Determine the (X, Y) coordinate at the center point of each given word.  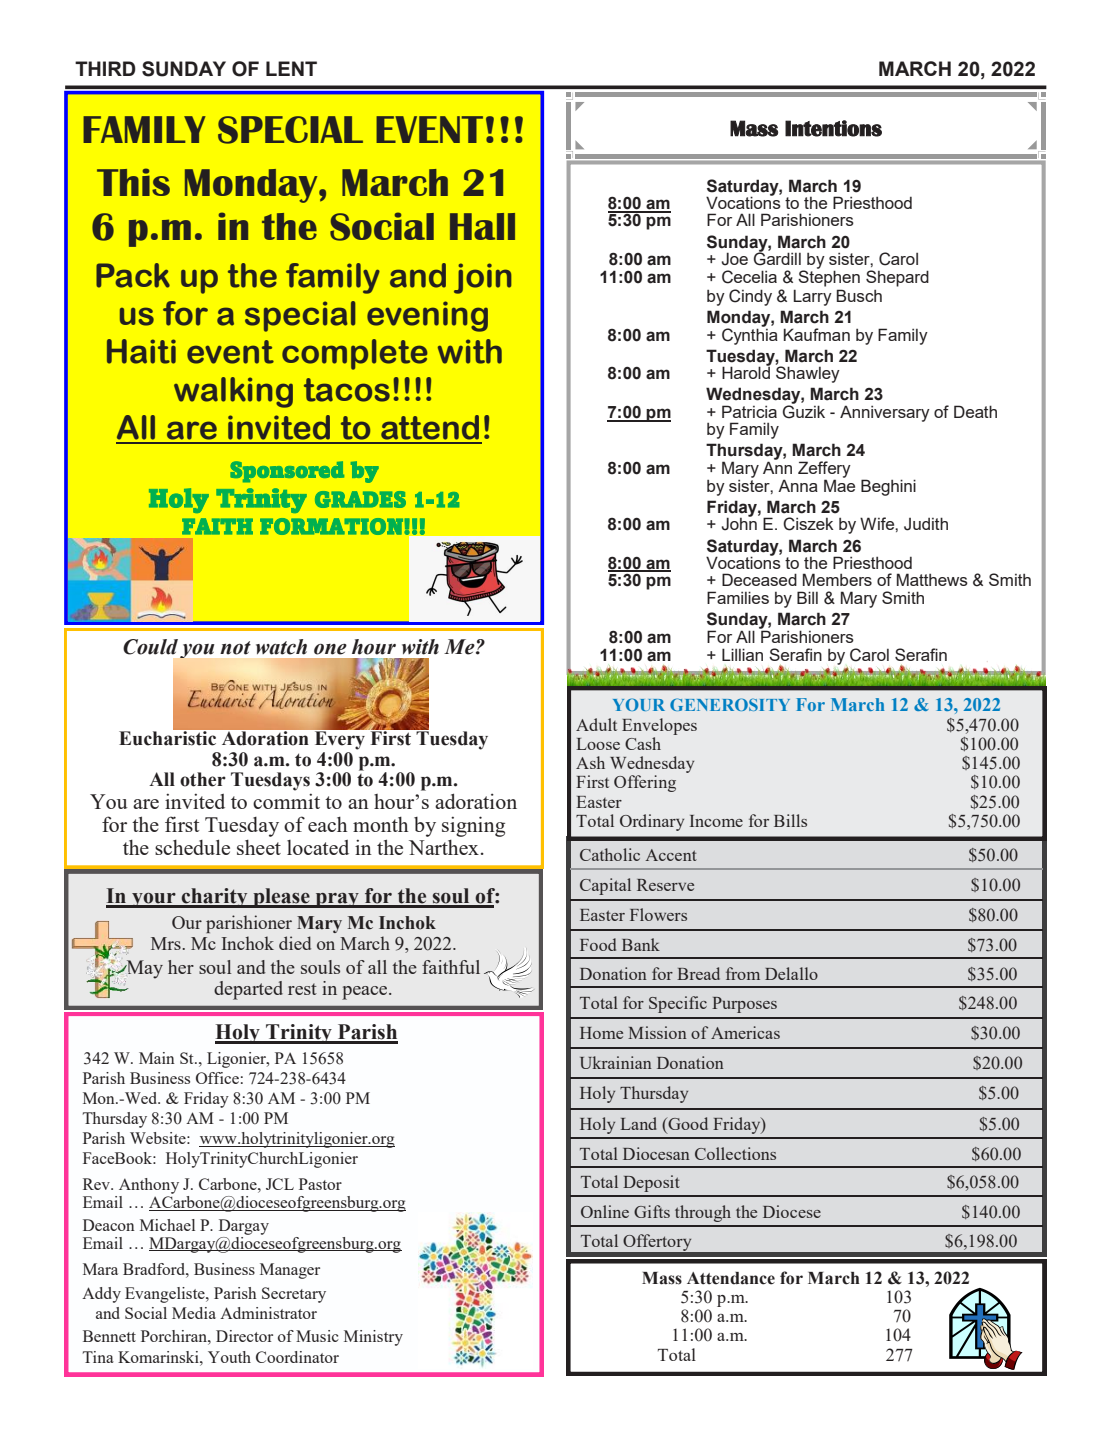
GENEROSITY (730, 704)
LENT (291, 68)
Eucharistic (169, 737)
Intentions (833, 128)
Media (194, 1313)
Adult (596, 724)
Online (605, 1211)
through (703, 1213)
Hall (482, 226)
